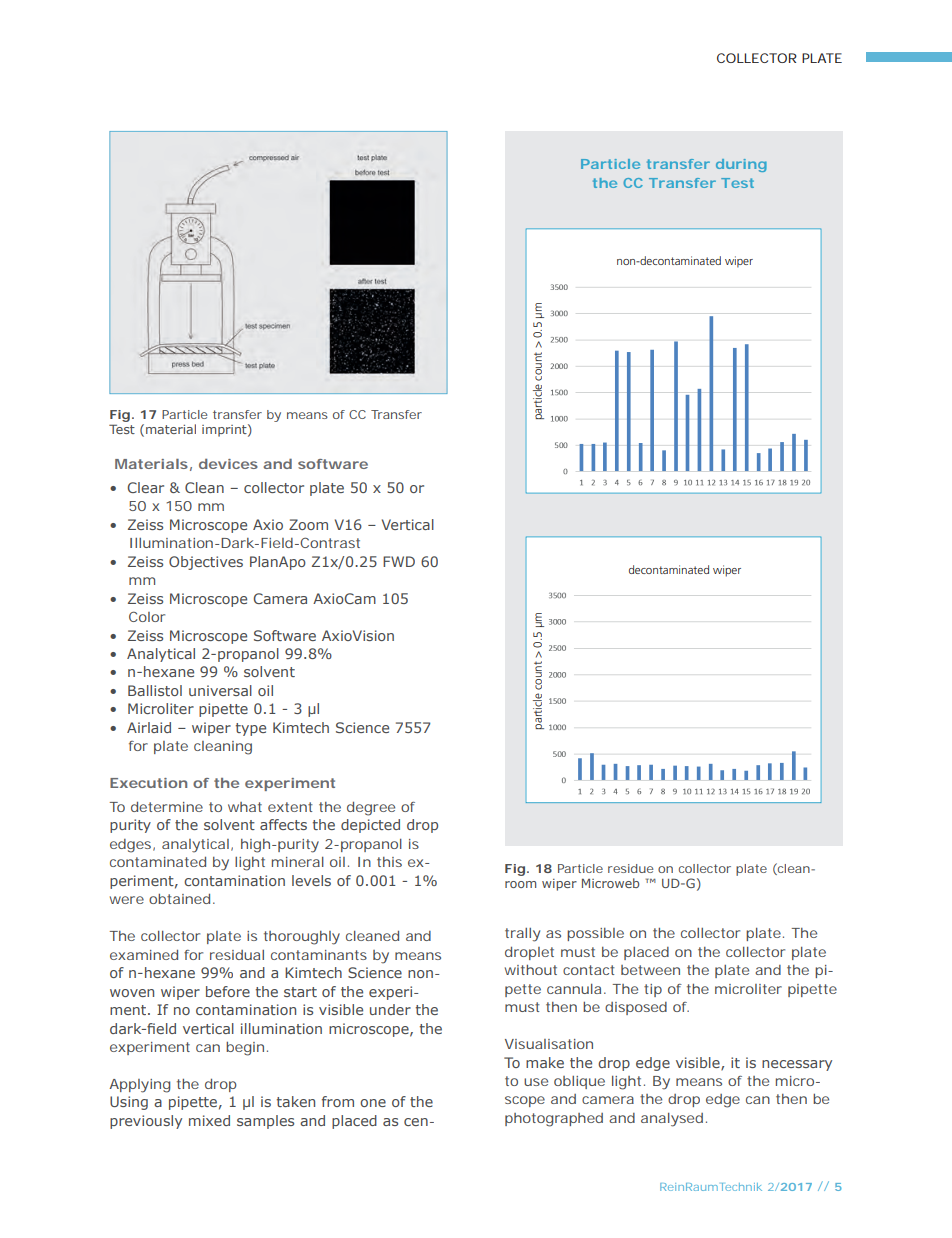 Image resolution: width=952 pixels, height=1238 pixels. I want to click on depicted, so click(370, 826).
